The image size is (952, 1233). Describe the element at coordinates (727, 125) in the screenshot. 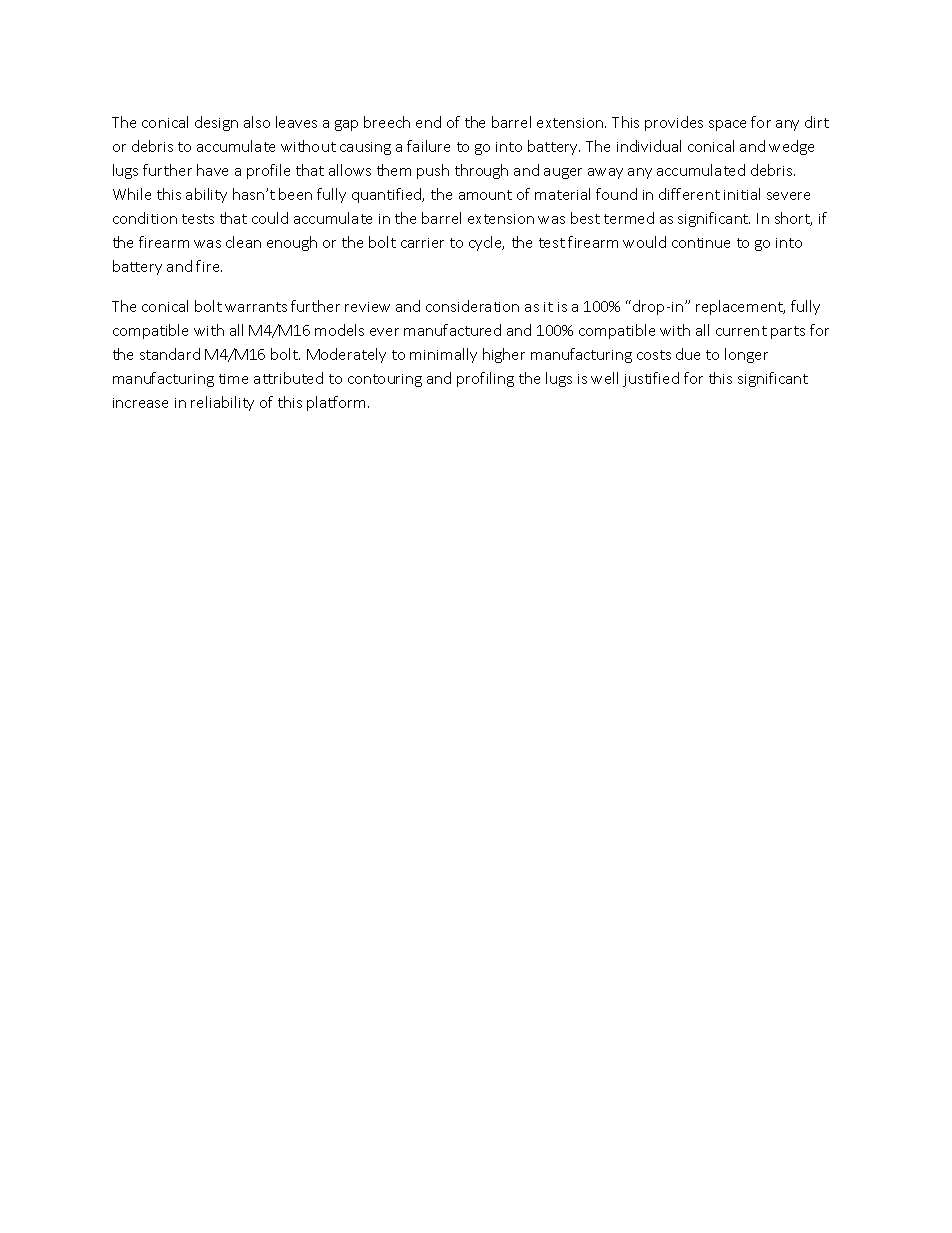

I see `space` at that location.
